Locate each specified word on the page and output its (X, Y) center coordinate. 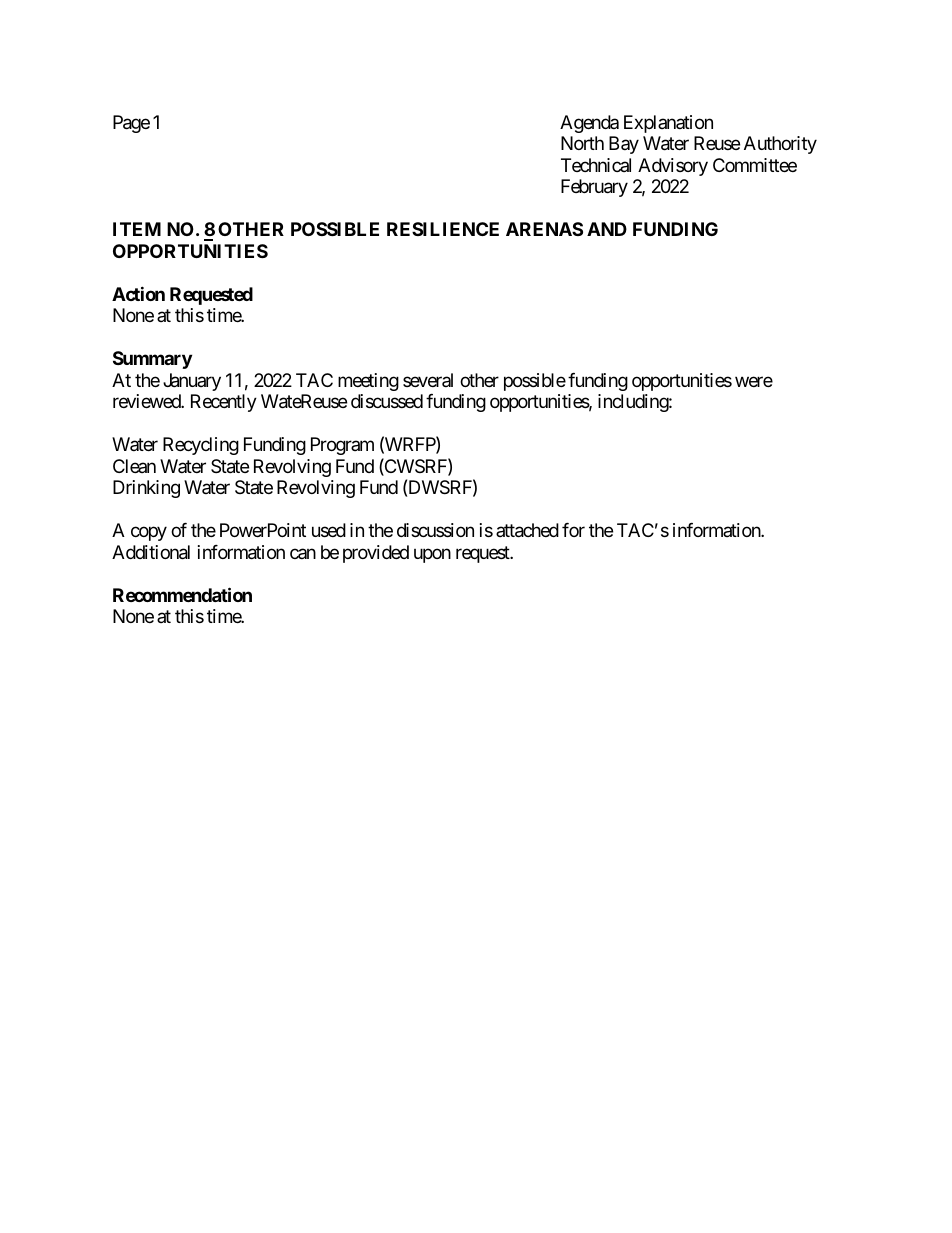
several (428, 380)
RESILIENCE (443, 229)
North (582, 143)
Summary (152, 360)
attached (527, 530)
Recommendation (182, 594)
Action (138, 293)
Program (342, 446)
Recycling (201, 446)
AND (607, 229)
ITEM (137, 229)
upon (432, 555)
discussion (435, 530)
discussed (387, 401)
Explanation (668, 124)
